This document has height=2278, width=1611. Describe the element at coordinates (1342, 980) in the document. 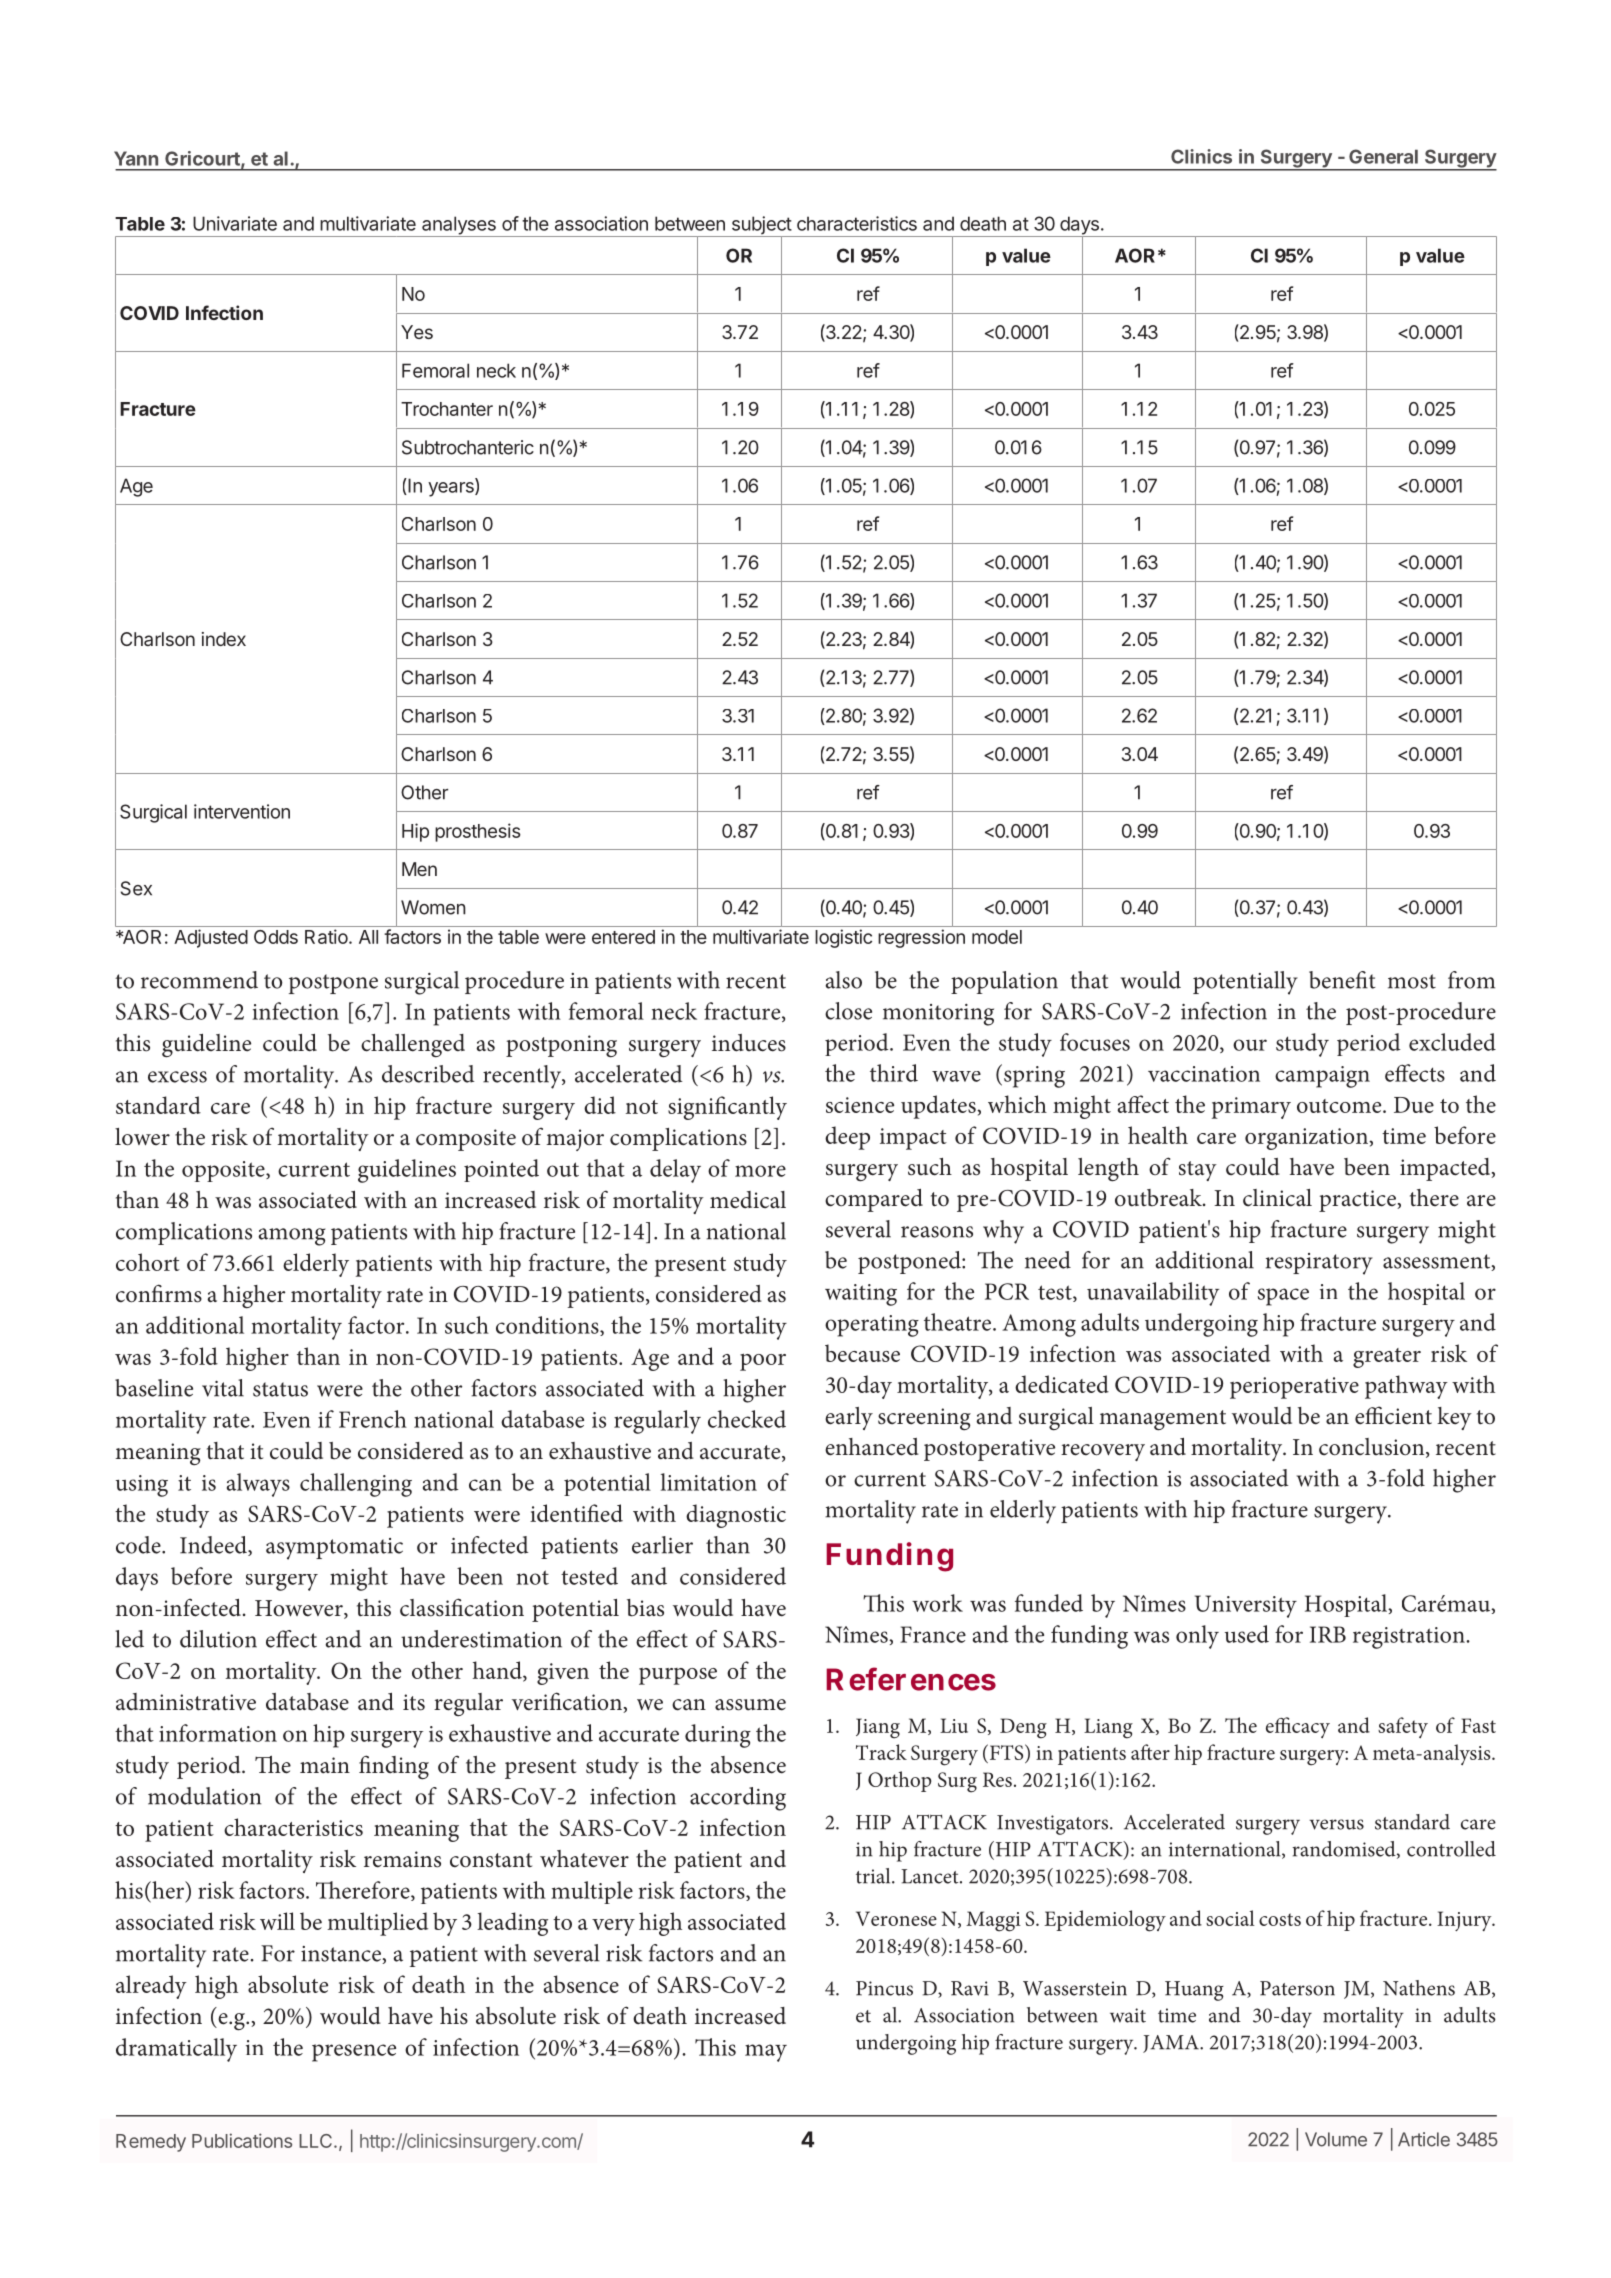

I see `benefit` at that location.
